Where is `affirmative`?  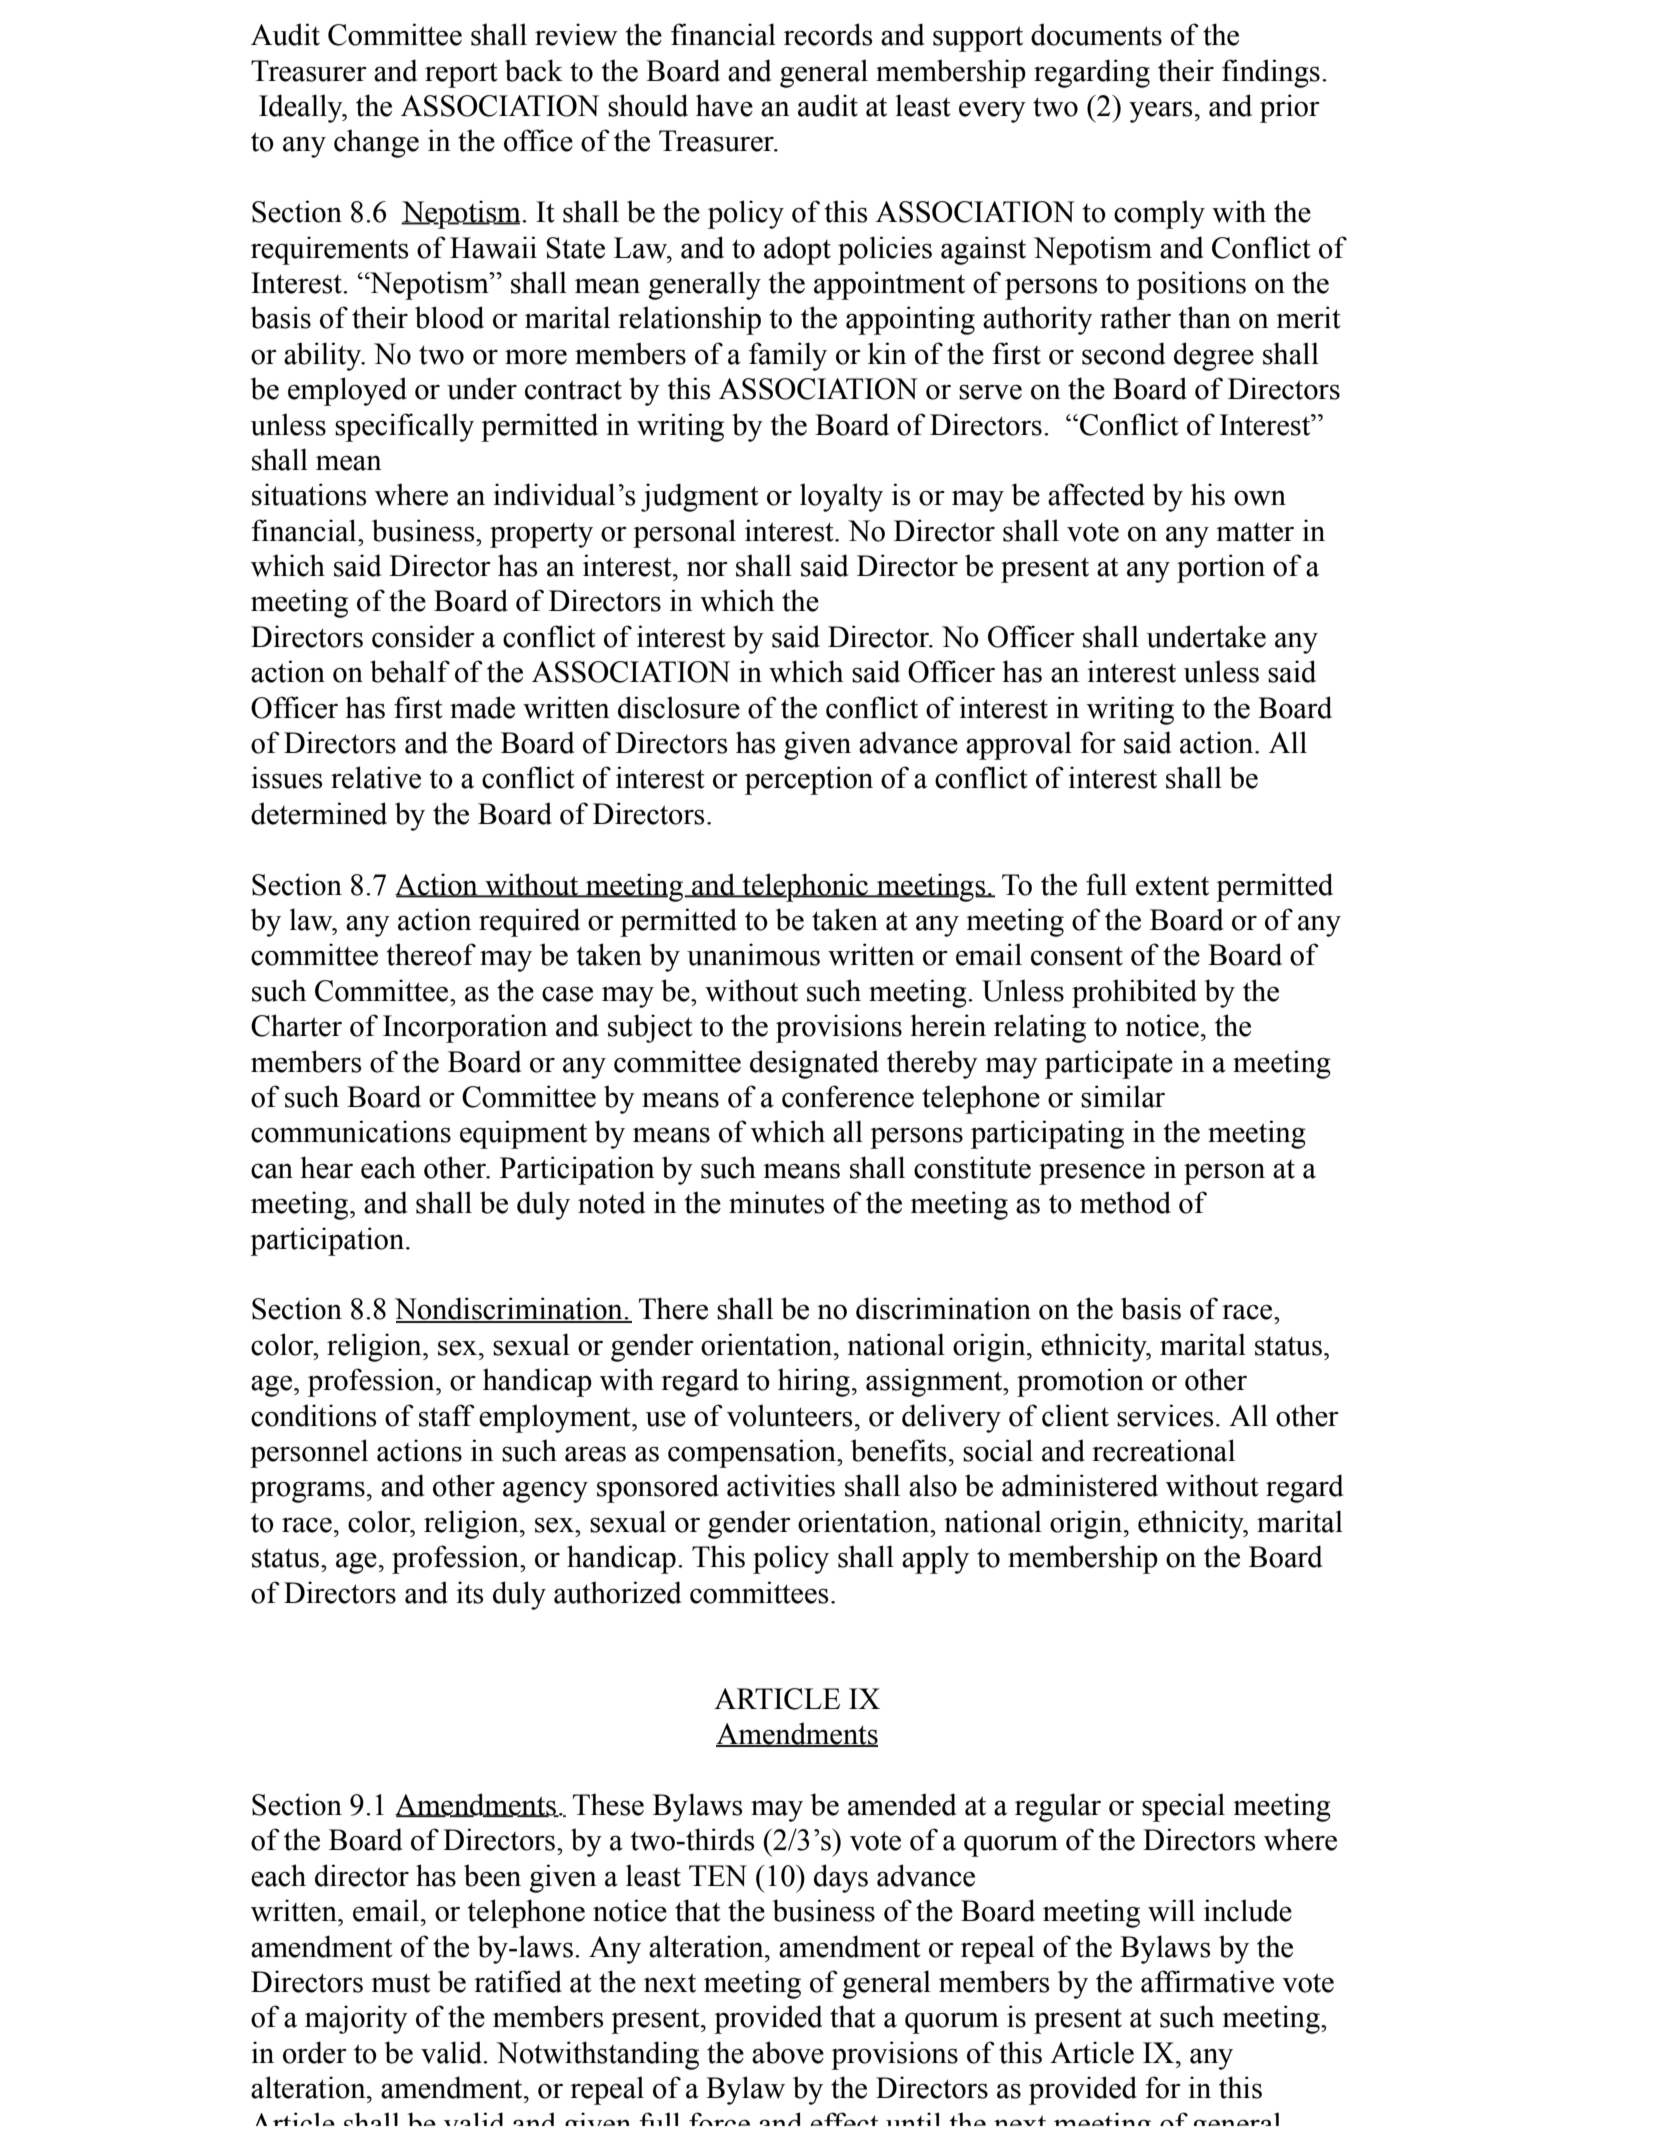
affirmative is located at coordinates (1207, 1981).
